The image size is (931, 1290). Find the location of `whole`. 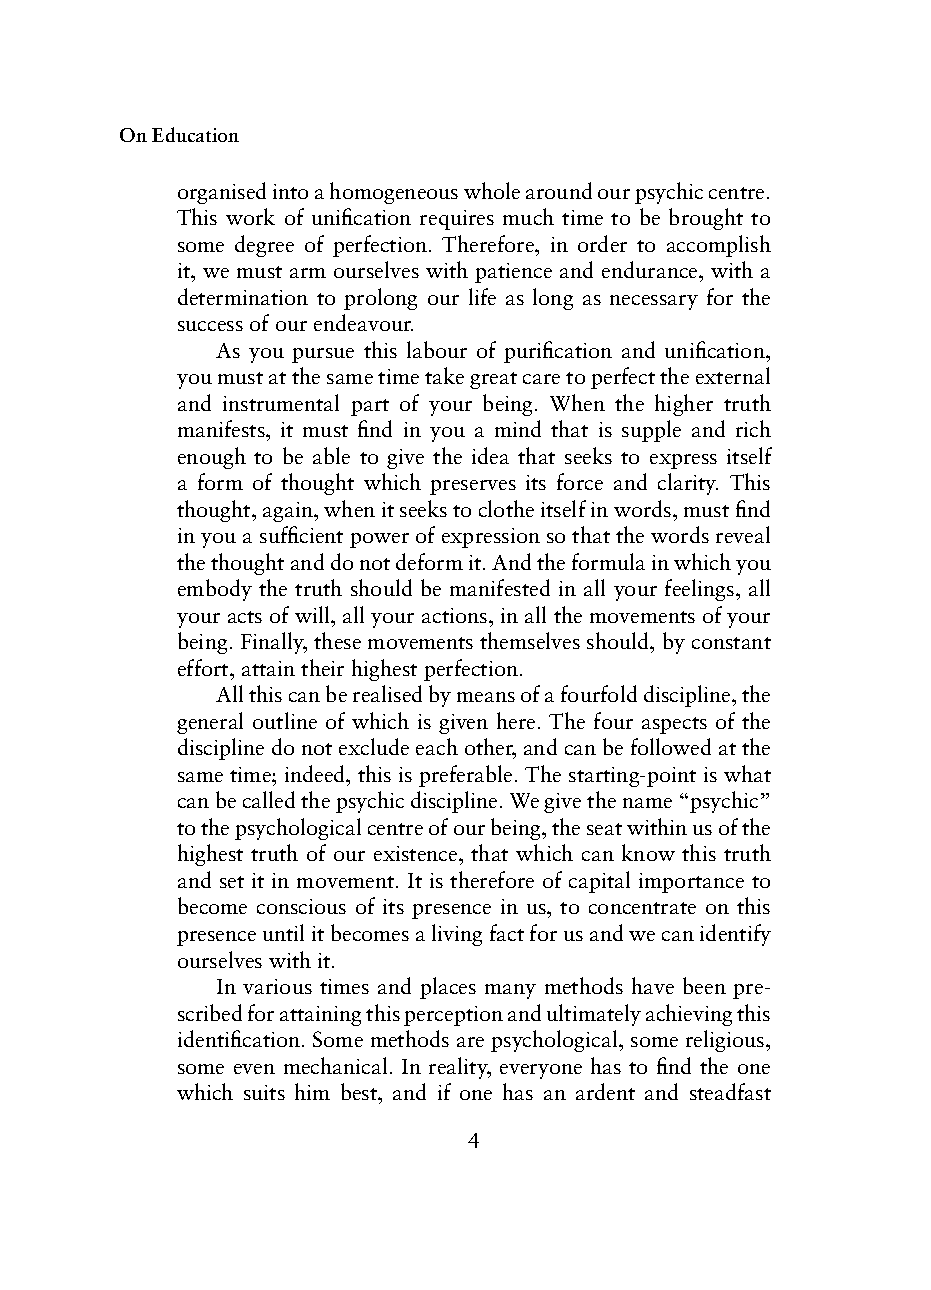

whole is located at coordinates (492, 190).
